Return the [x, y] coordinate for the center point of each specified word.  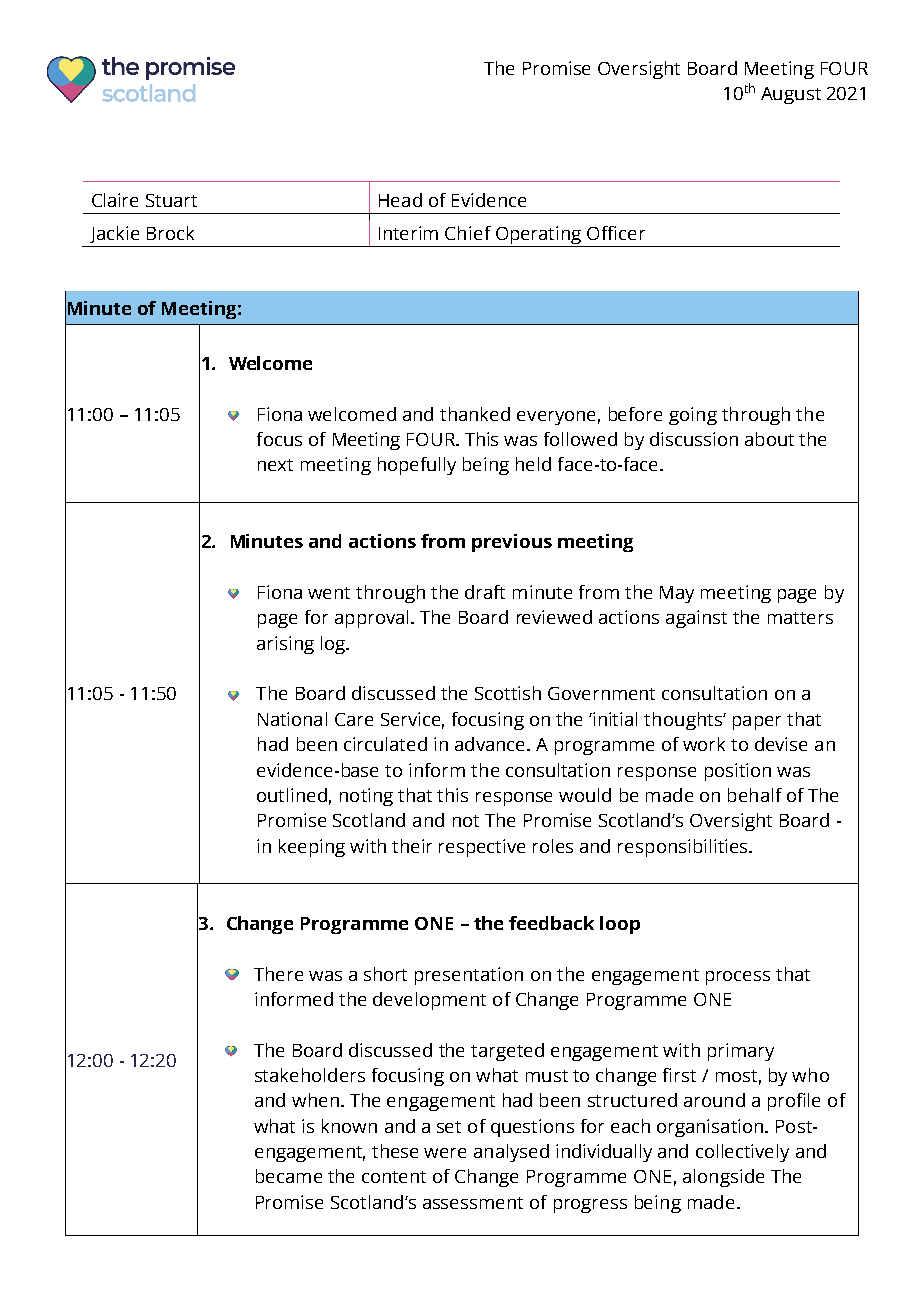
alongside [723, 1178]
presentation [469, 976]
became [289, 1176]
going [693, 416]
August [791, 95]
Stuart [171, 200]
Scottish [508, 693]
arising [285, 645]
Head [400, 200]
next [275, 465]
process [738, 978]
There [278, 974]
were [445, 1153]
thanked [475, 414]
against [696, 619]
